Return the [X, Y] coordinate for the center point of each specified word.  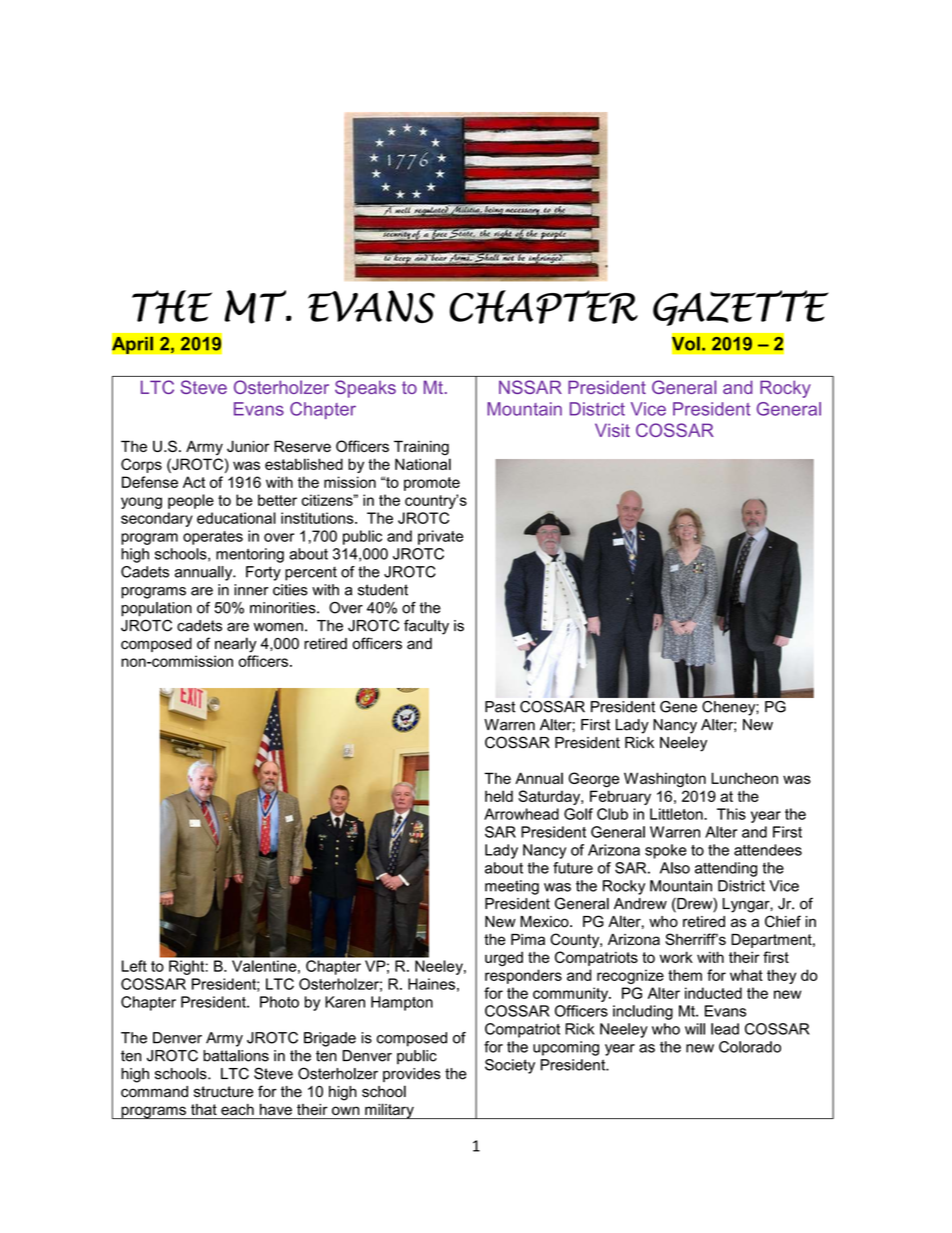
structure [223, 1092]
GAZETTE [741, 308]
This [731, 814]
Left [134, 966]
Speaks [365, 389]
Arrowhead [521, 814]
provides [412, 1075]
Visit [612, 430]
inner [251, 590]
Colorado [750, 1047]
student [383, 590]
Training [421, 448]
